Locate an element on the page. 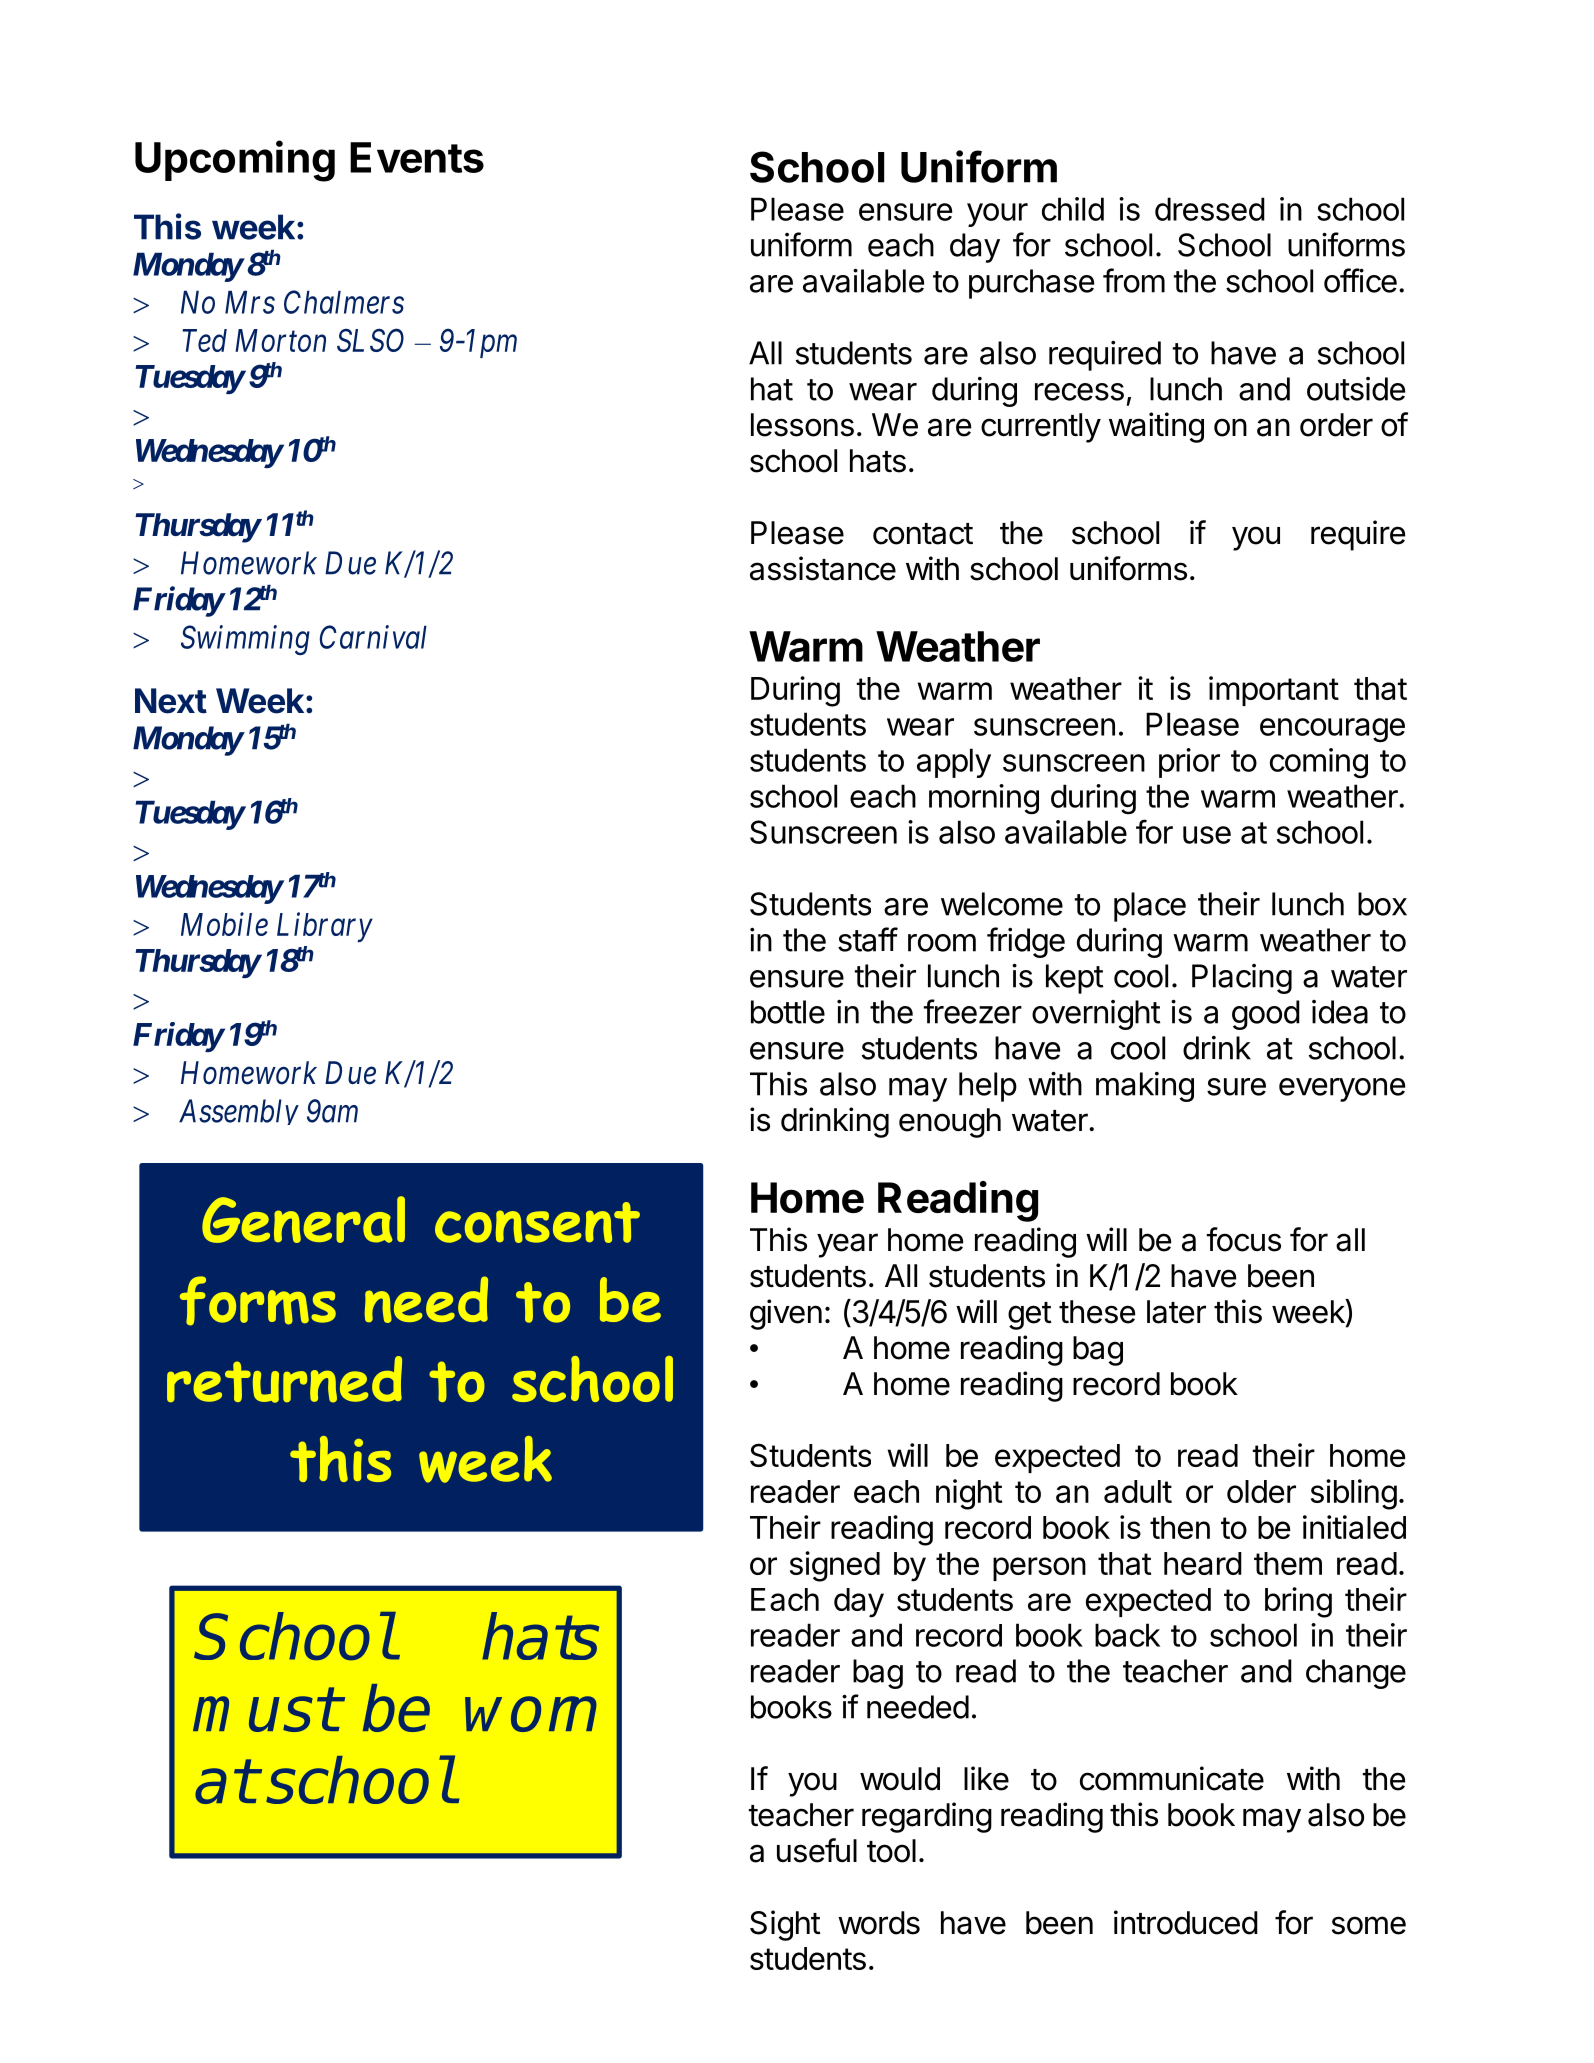 The image size is (1594, 2063). from is located at coordinates (1134, 280).
